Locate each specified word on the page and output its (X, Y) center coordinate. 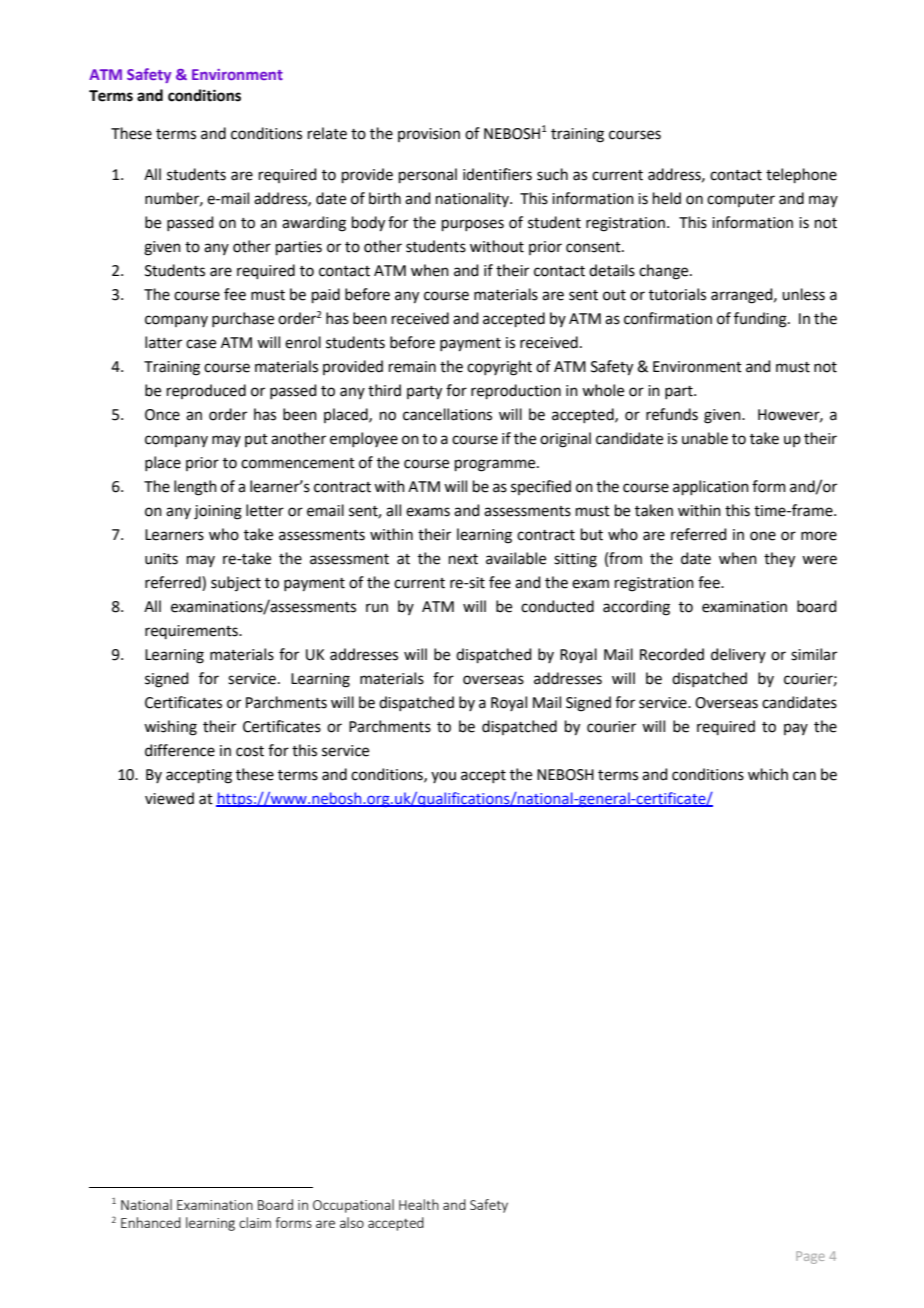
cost (250, 751)
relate (327, 133)
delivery (738, 655)
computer (741, 200)
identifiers (497, 174)
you (443, 777)
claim (255, 1222)
